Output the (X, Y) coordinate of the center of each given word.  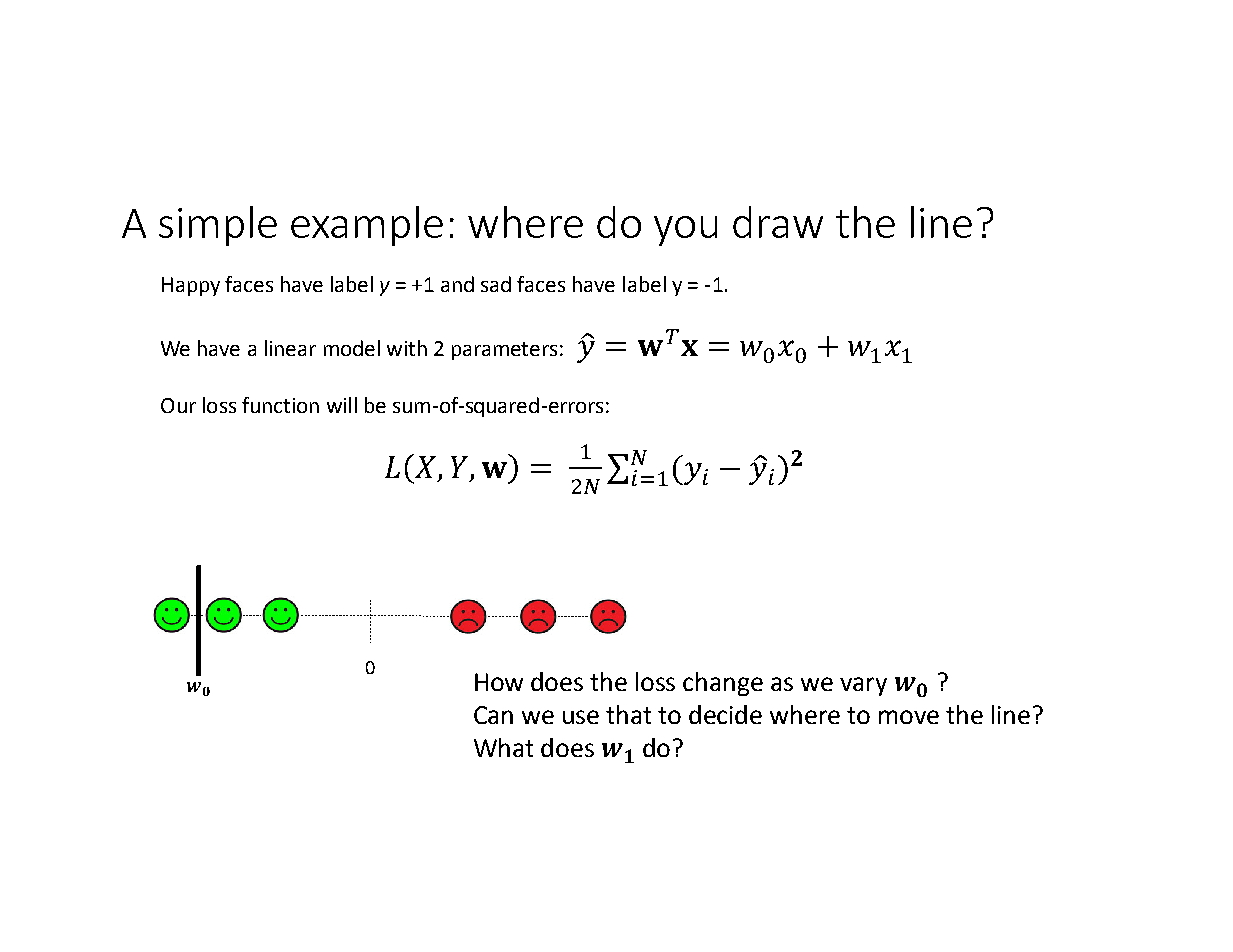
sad (496, 284)
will (342, 405)
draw (778, 222)
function (280, 405)
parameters (504, 351)
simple (218, 226)
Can (493, 715)
